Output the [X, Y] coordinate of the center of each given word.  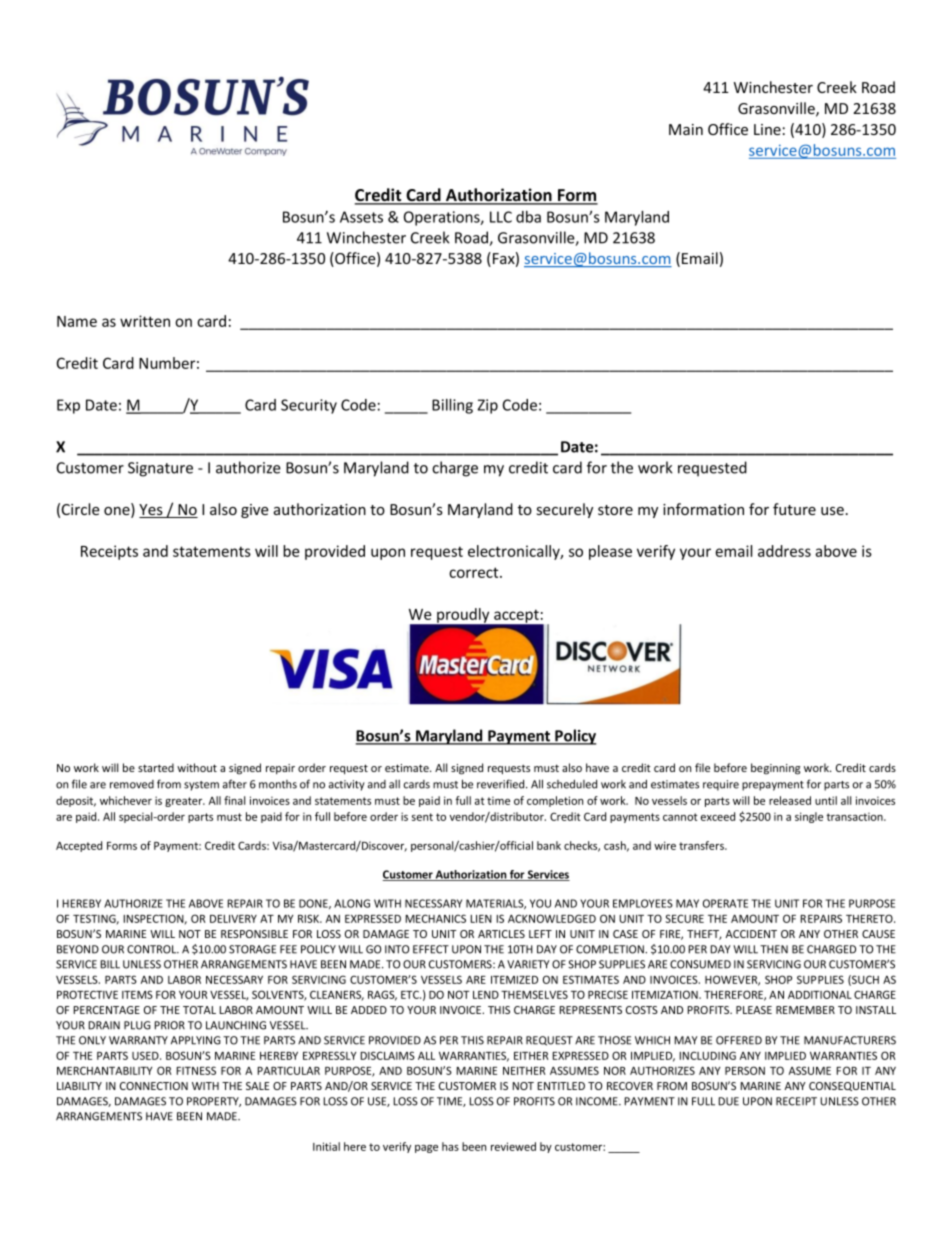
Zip [487, 406]
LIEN [481, 919]
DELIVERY [233, 919]
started [156, 767]
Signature [160, 469]
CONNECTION [154, 1086]
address [784, 551]
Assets [361, 217]
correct [475, 572]
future [794, 509]
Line [767, 129]
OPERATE [725, 903]
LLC [501, 217]
